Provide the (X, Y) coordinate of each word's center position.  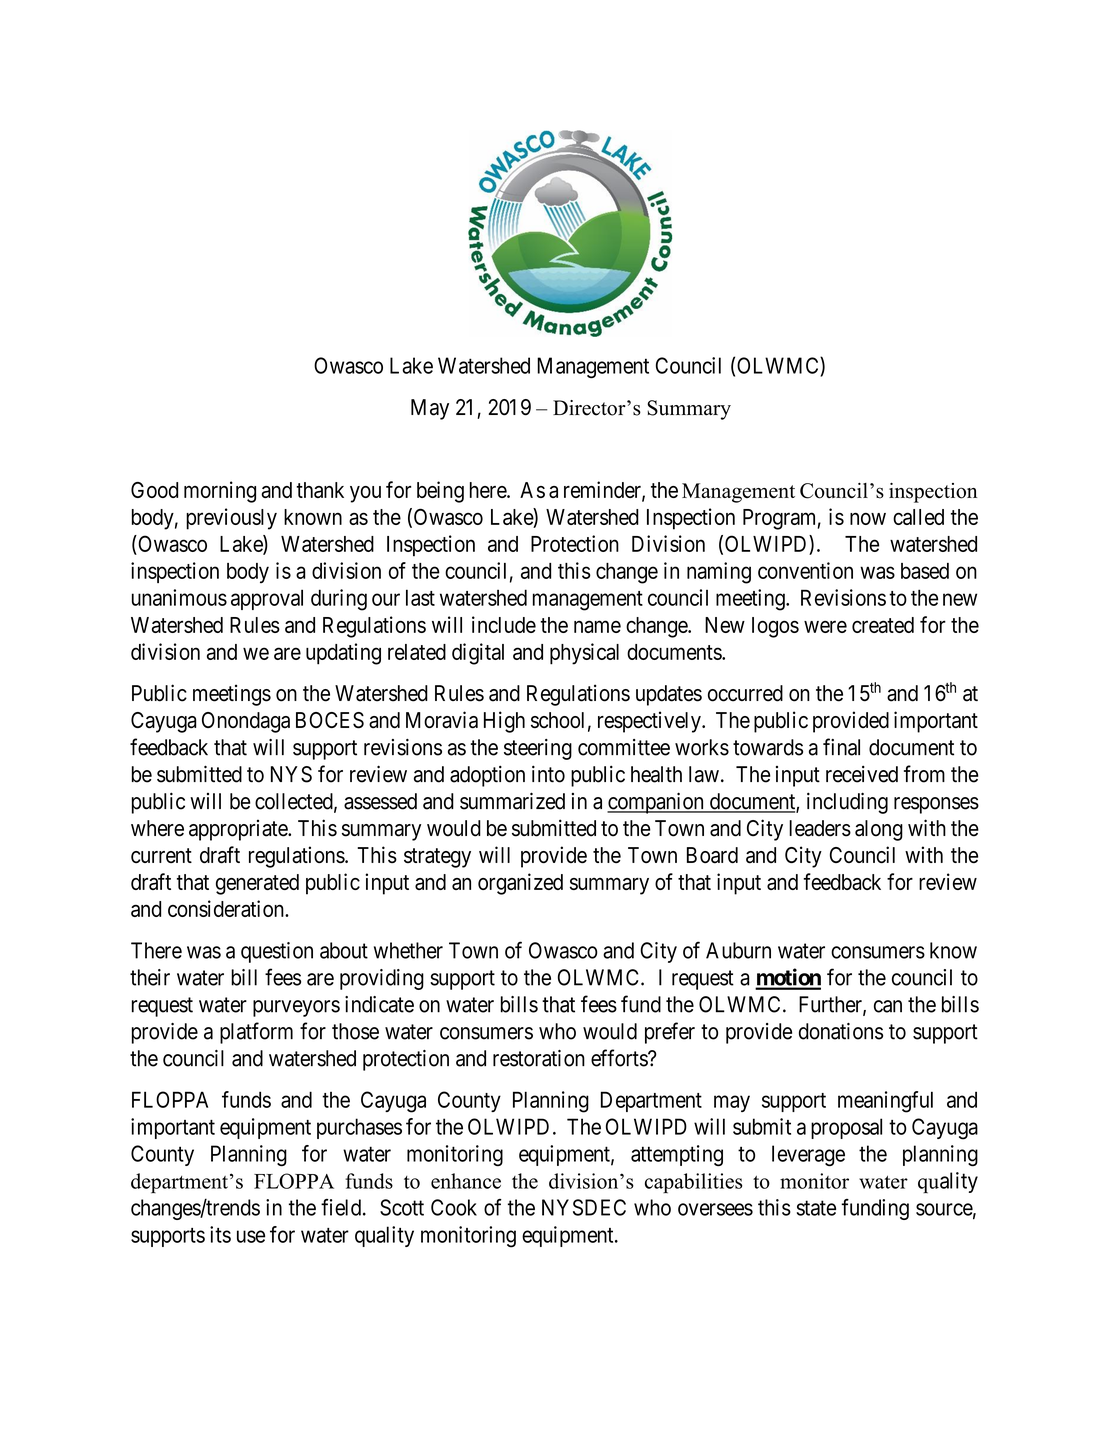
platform (256, 1033)
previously (231, 519)
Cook (454, 1207)
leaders (820, 828)
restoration (539, 1058)
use (251, 1236)
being (440, 492)
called (918, 517)
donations (841, 1031)
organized (520, 884)
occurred (745, 693)
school (557, 720)
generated (257, 884)
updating (343, 654)
